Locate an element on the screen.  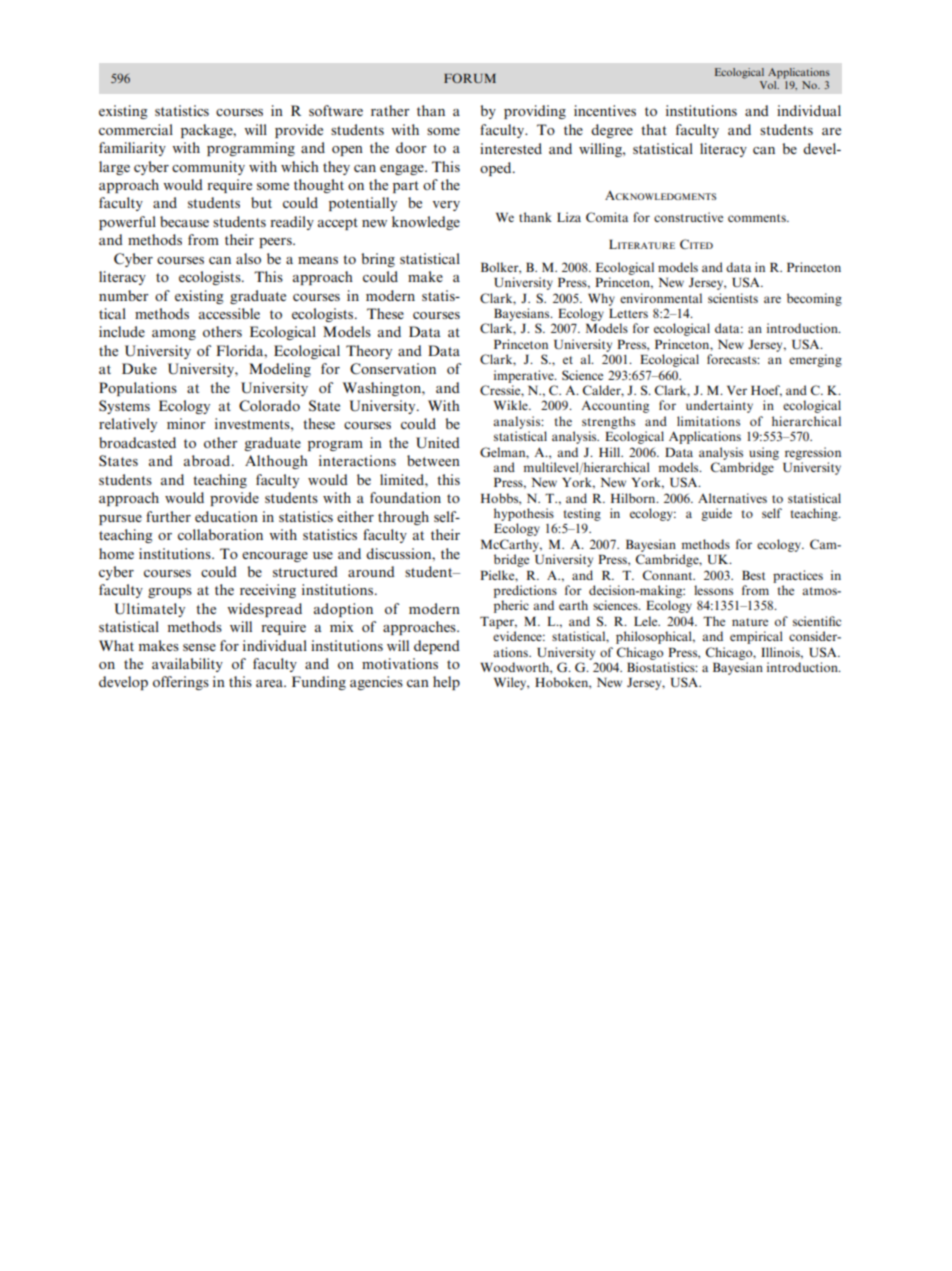
bring is located at coordinates (378, 260).
